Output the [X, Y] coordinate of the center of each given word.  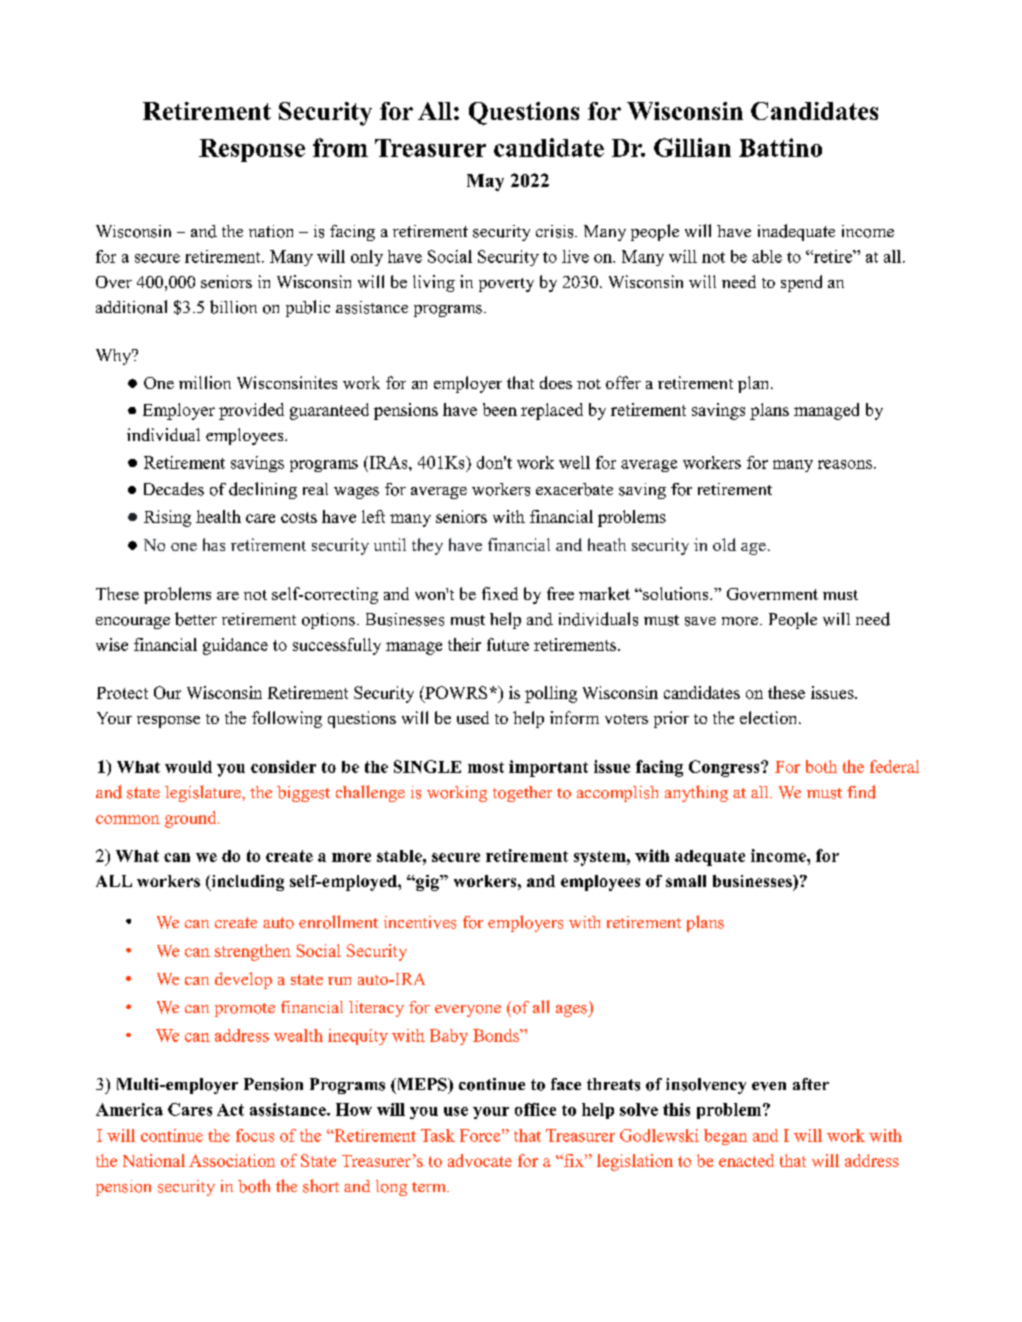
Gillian [692, 147]
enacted [746, 1160]
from [340, 147]
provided [251, 411]
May [485, 182]
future [508, 644]
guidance [235, 646]
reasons [845, 464]
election [770, 717]
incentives [420, 922]
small [686, 881]
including [246, 883]
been [500, 409]
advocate [480, 1160]
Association [232, 1160]
